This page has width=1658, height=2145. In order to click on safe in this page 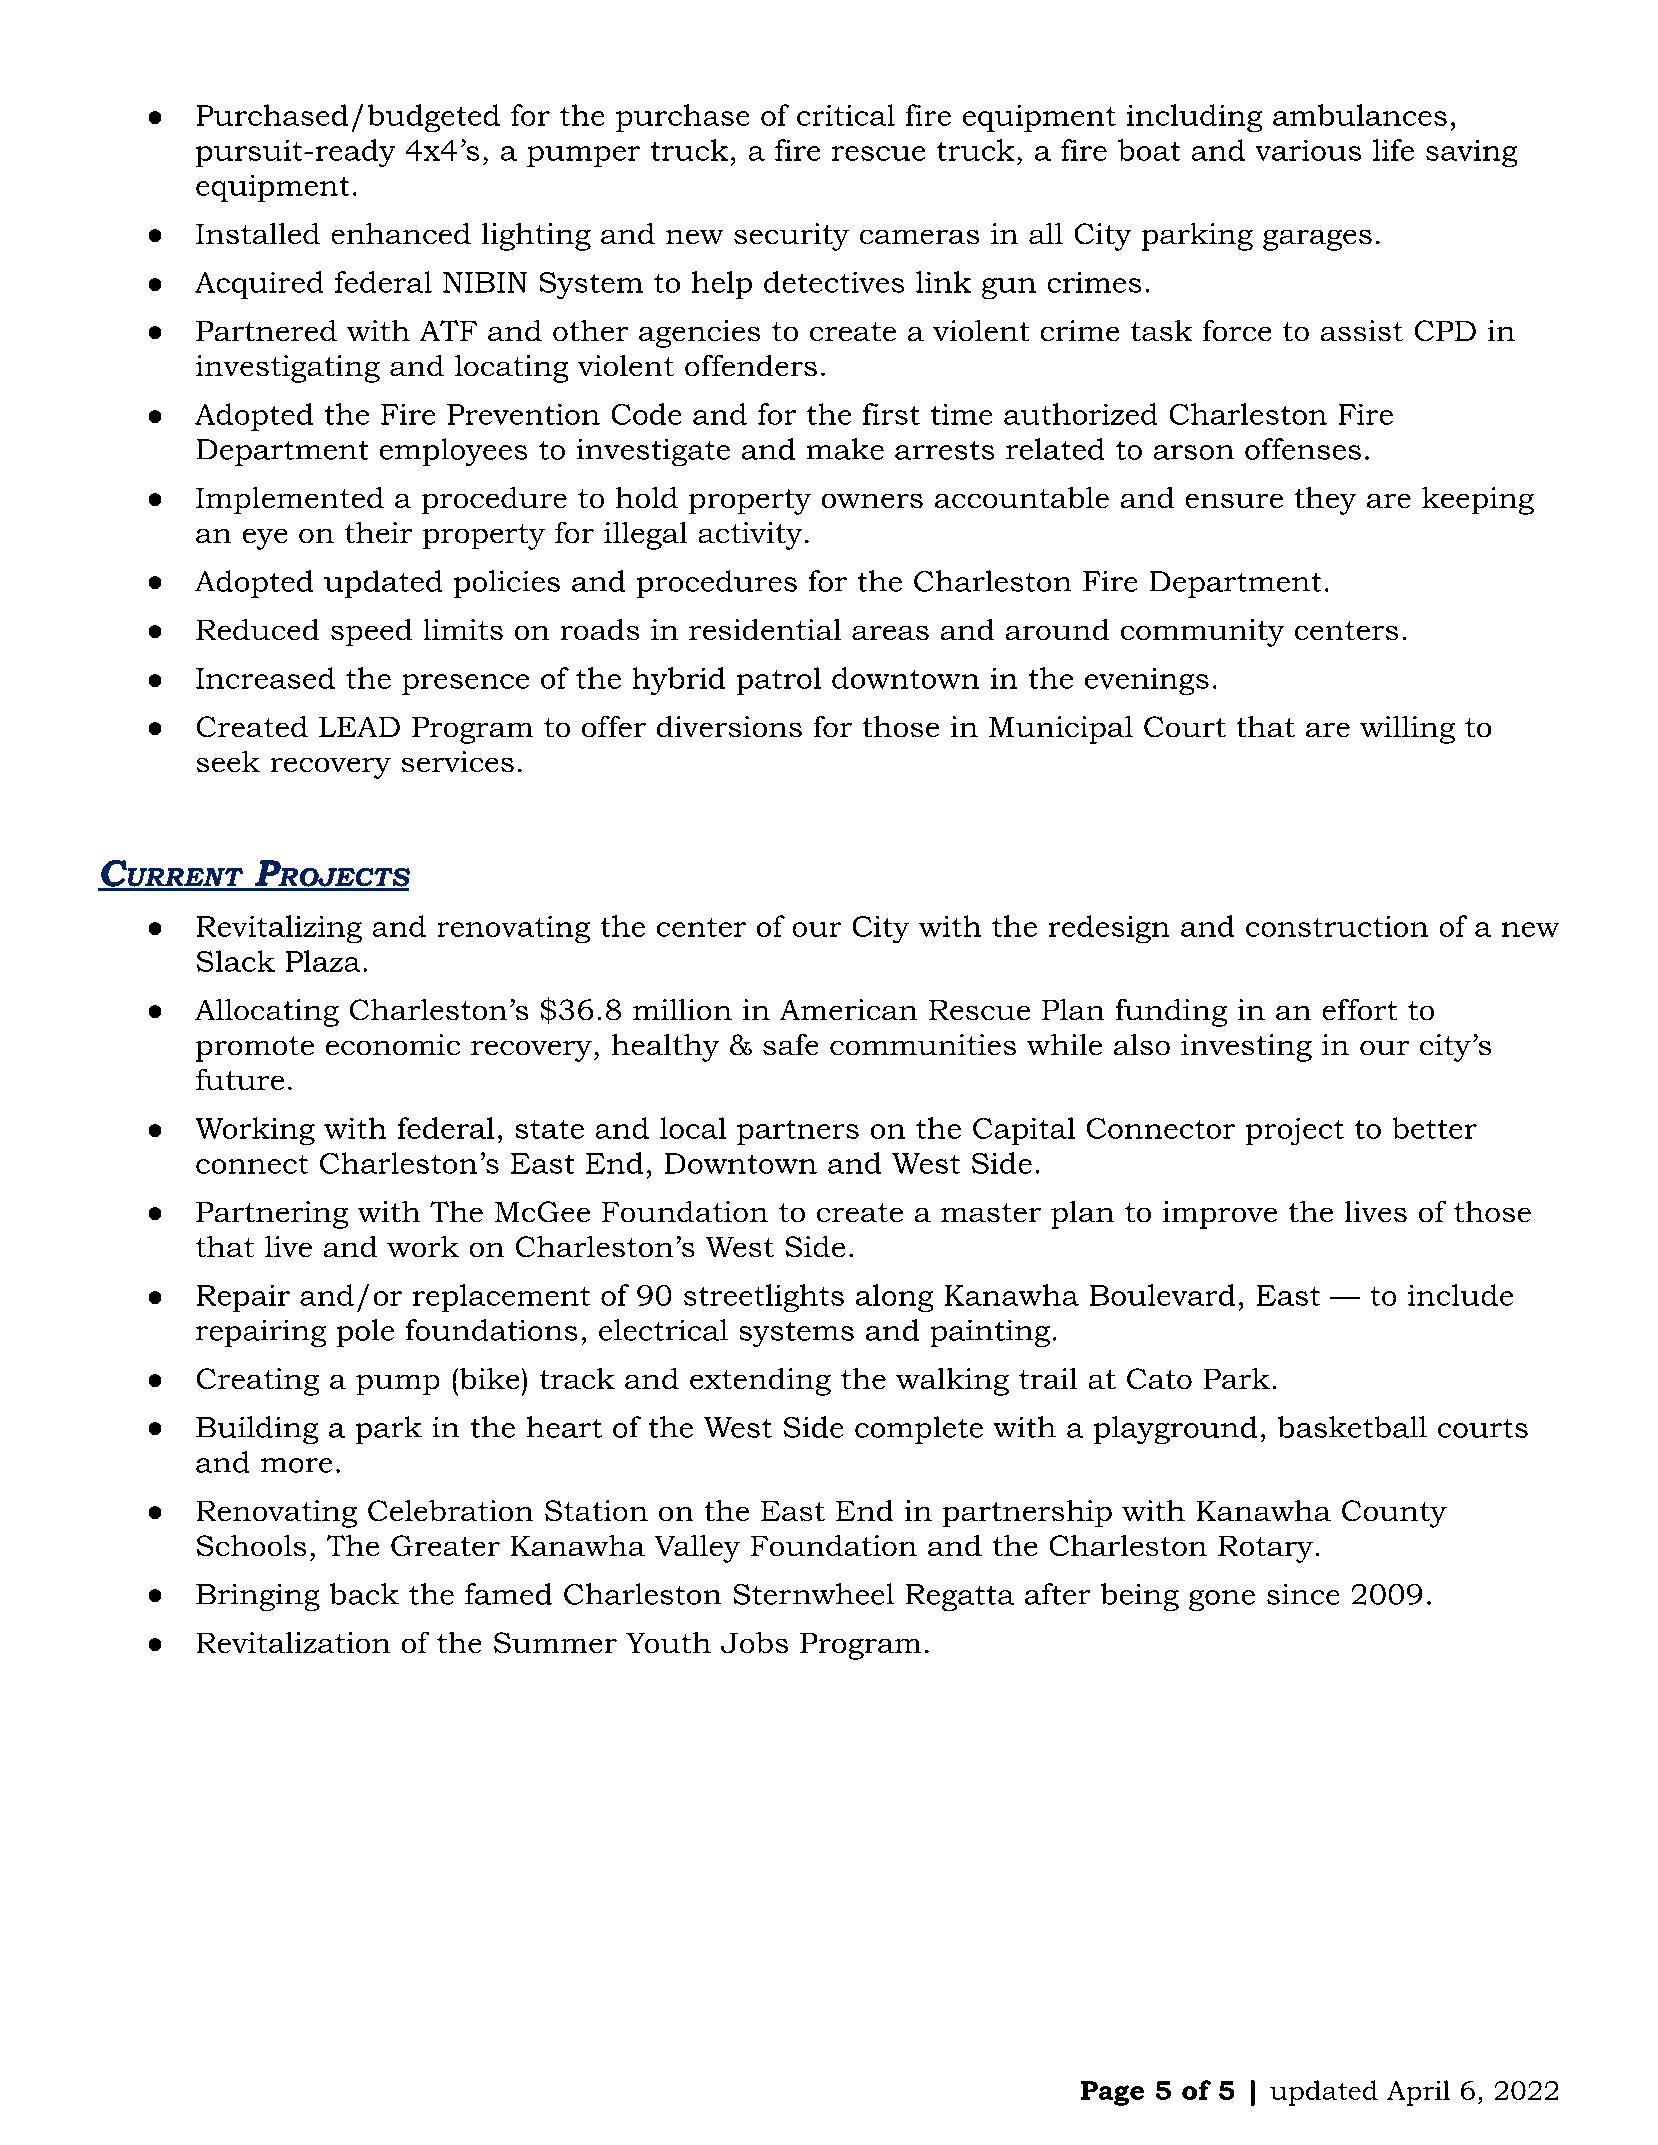, I will do `click(790, 1044)`.
